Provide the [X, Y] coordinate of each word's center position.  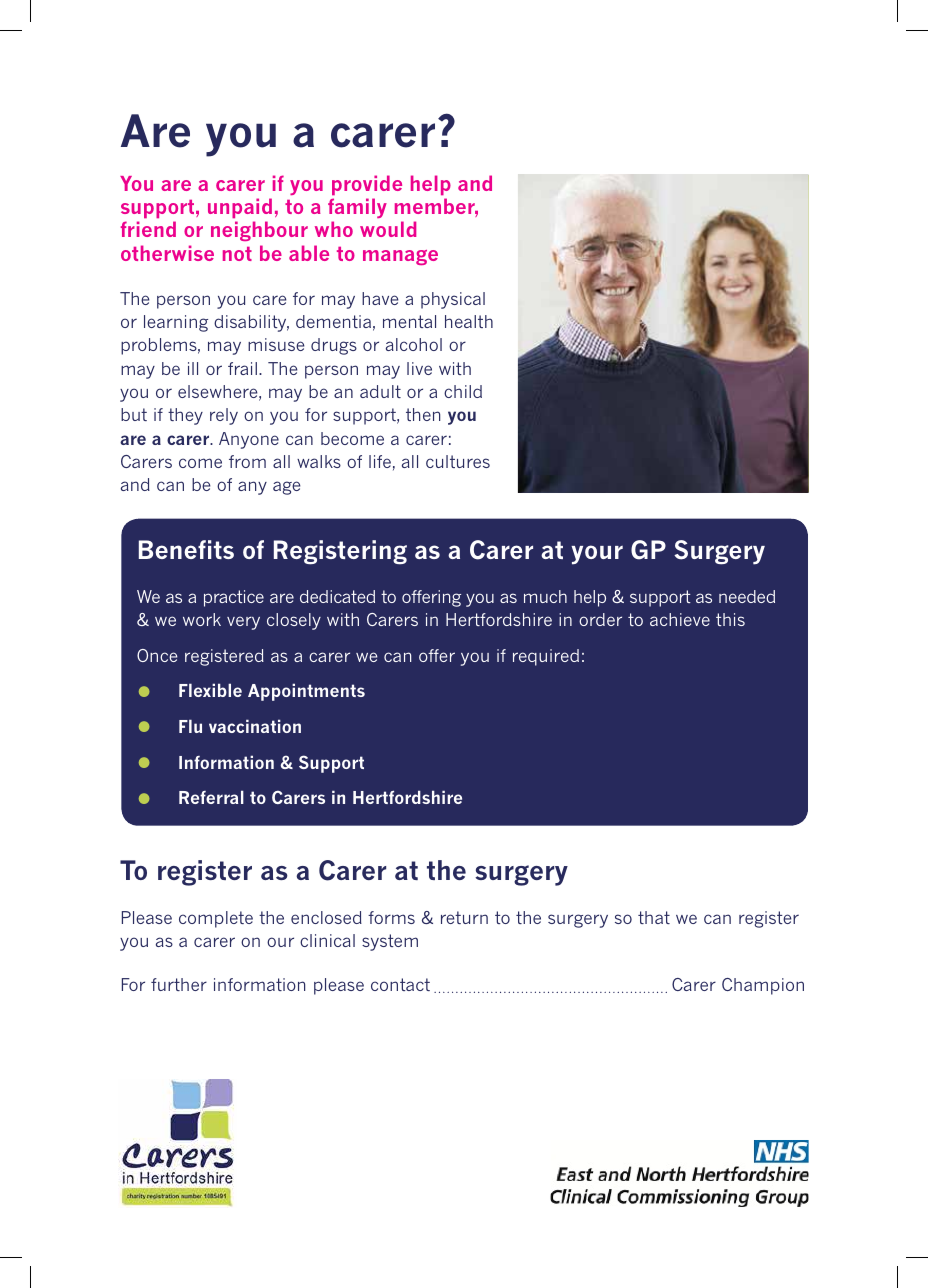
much [545, 596]
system [390, 942]
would [388, 229]
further [179, 984]
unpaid [240, 208]
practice [234, 598]
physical [453, 300]
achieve [680, 619]
